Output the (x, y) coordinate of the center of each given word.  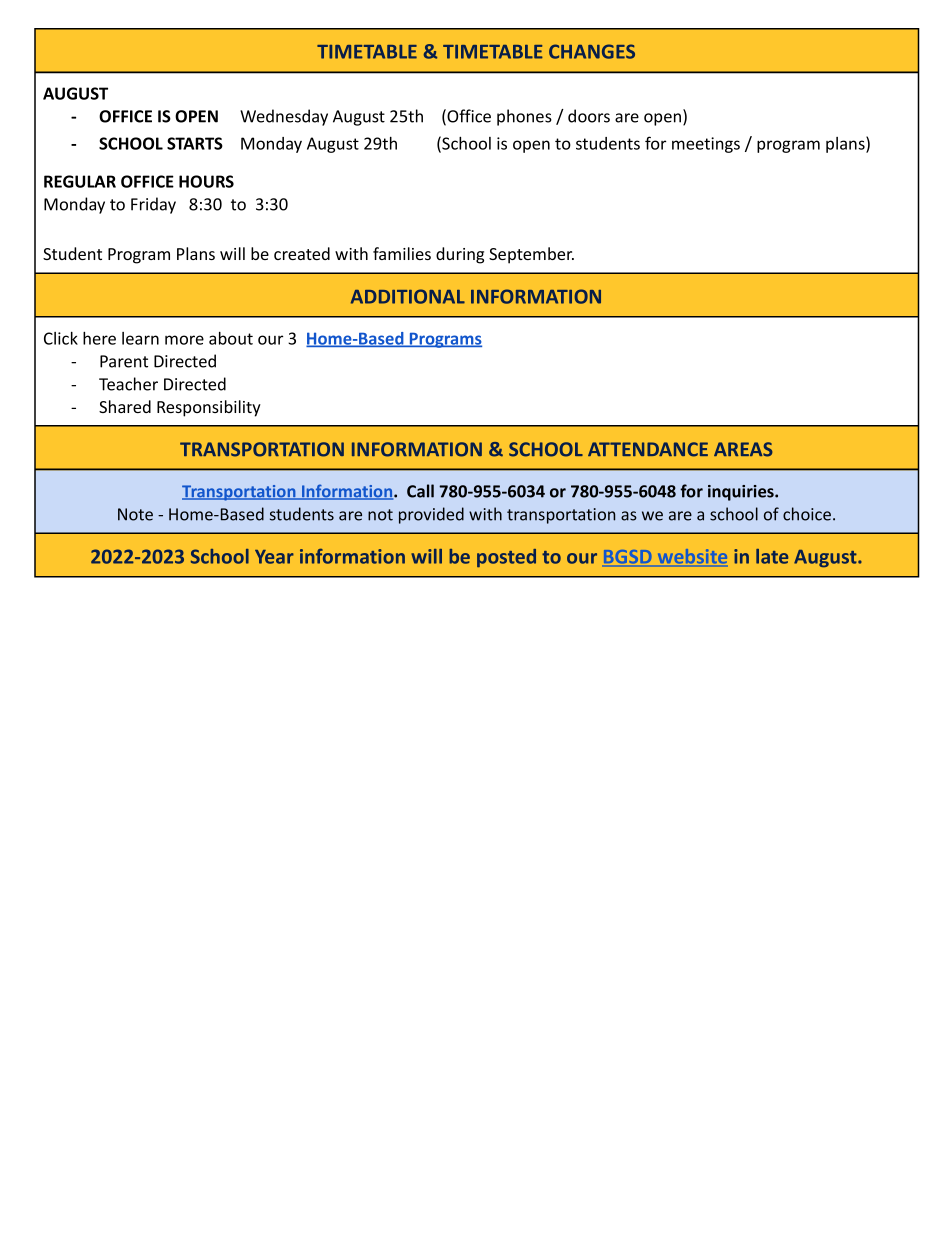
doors (589, 116)
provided (431, 515)
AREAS (743, 449)
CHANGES (592, 51)
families (402, 253)
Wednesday (284, 117)
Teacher (128, 384)
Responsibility (209, 408)
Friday (153, 205)
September (531, 255)
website (692, 556)
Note (135, 514)
